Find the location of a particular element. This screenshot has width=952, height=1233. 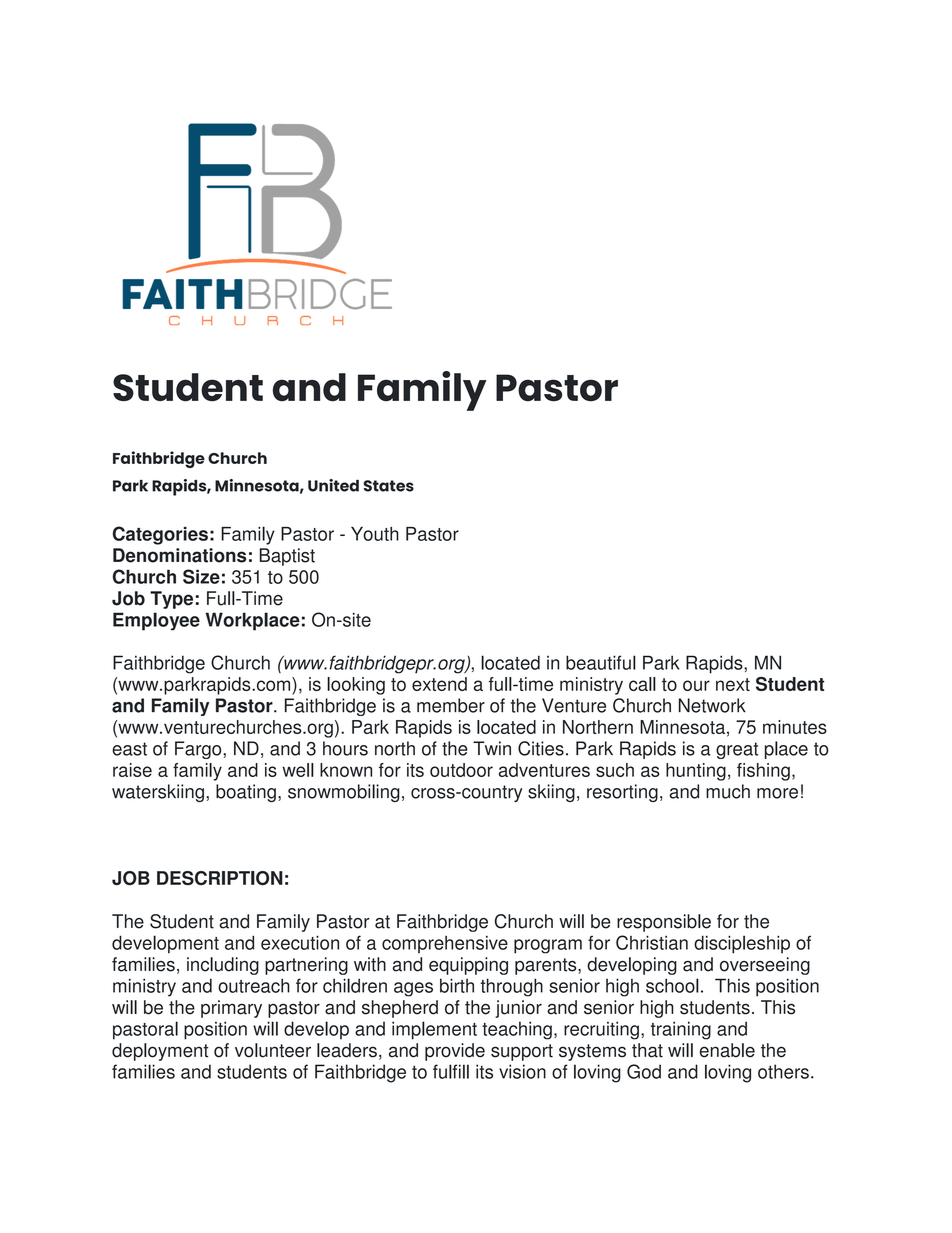

extend is located at coordinates (439, 684).
